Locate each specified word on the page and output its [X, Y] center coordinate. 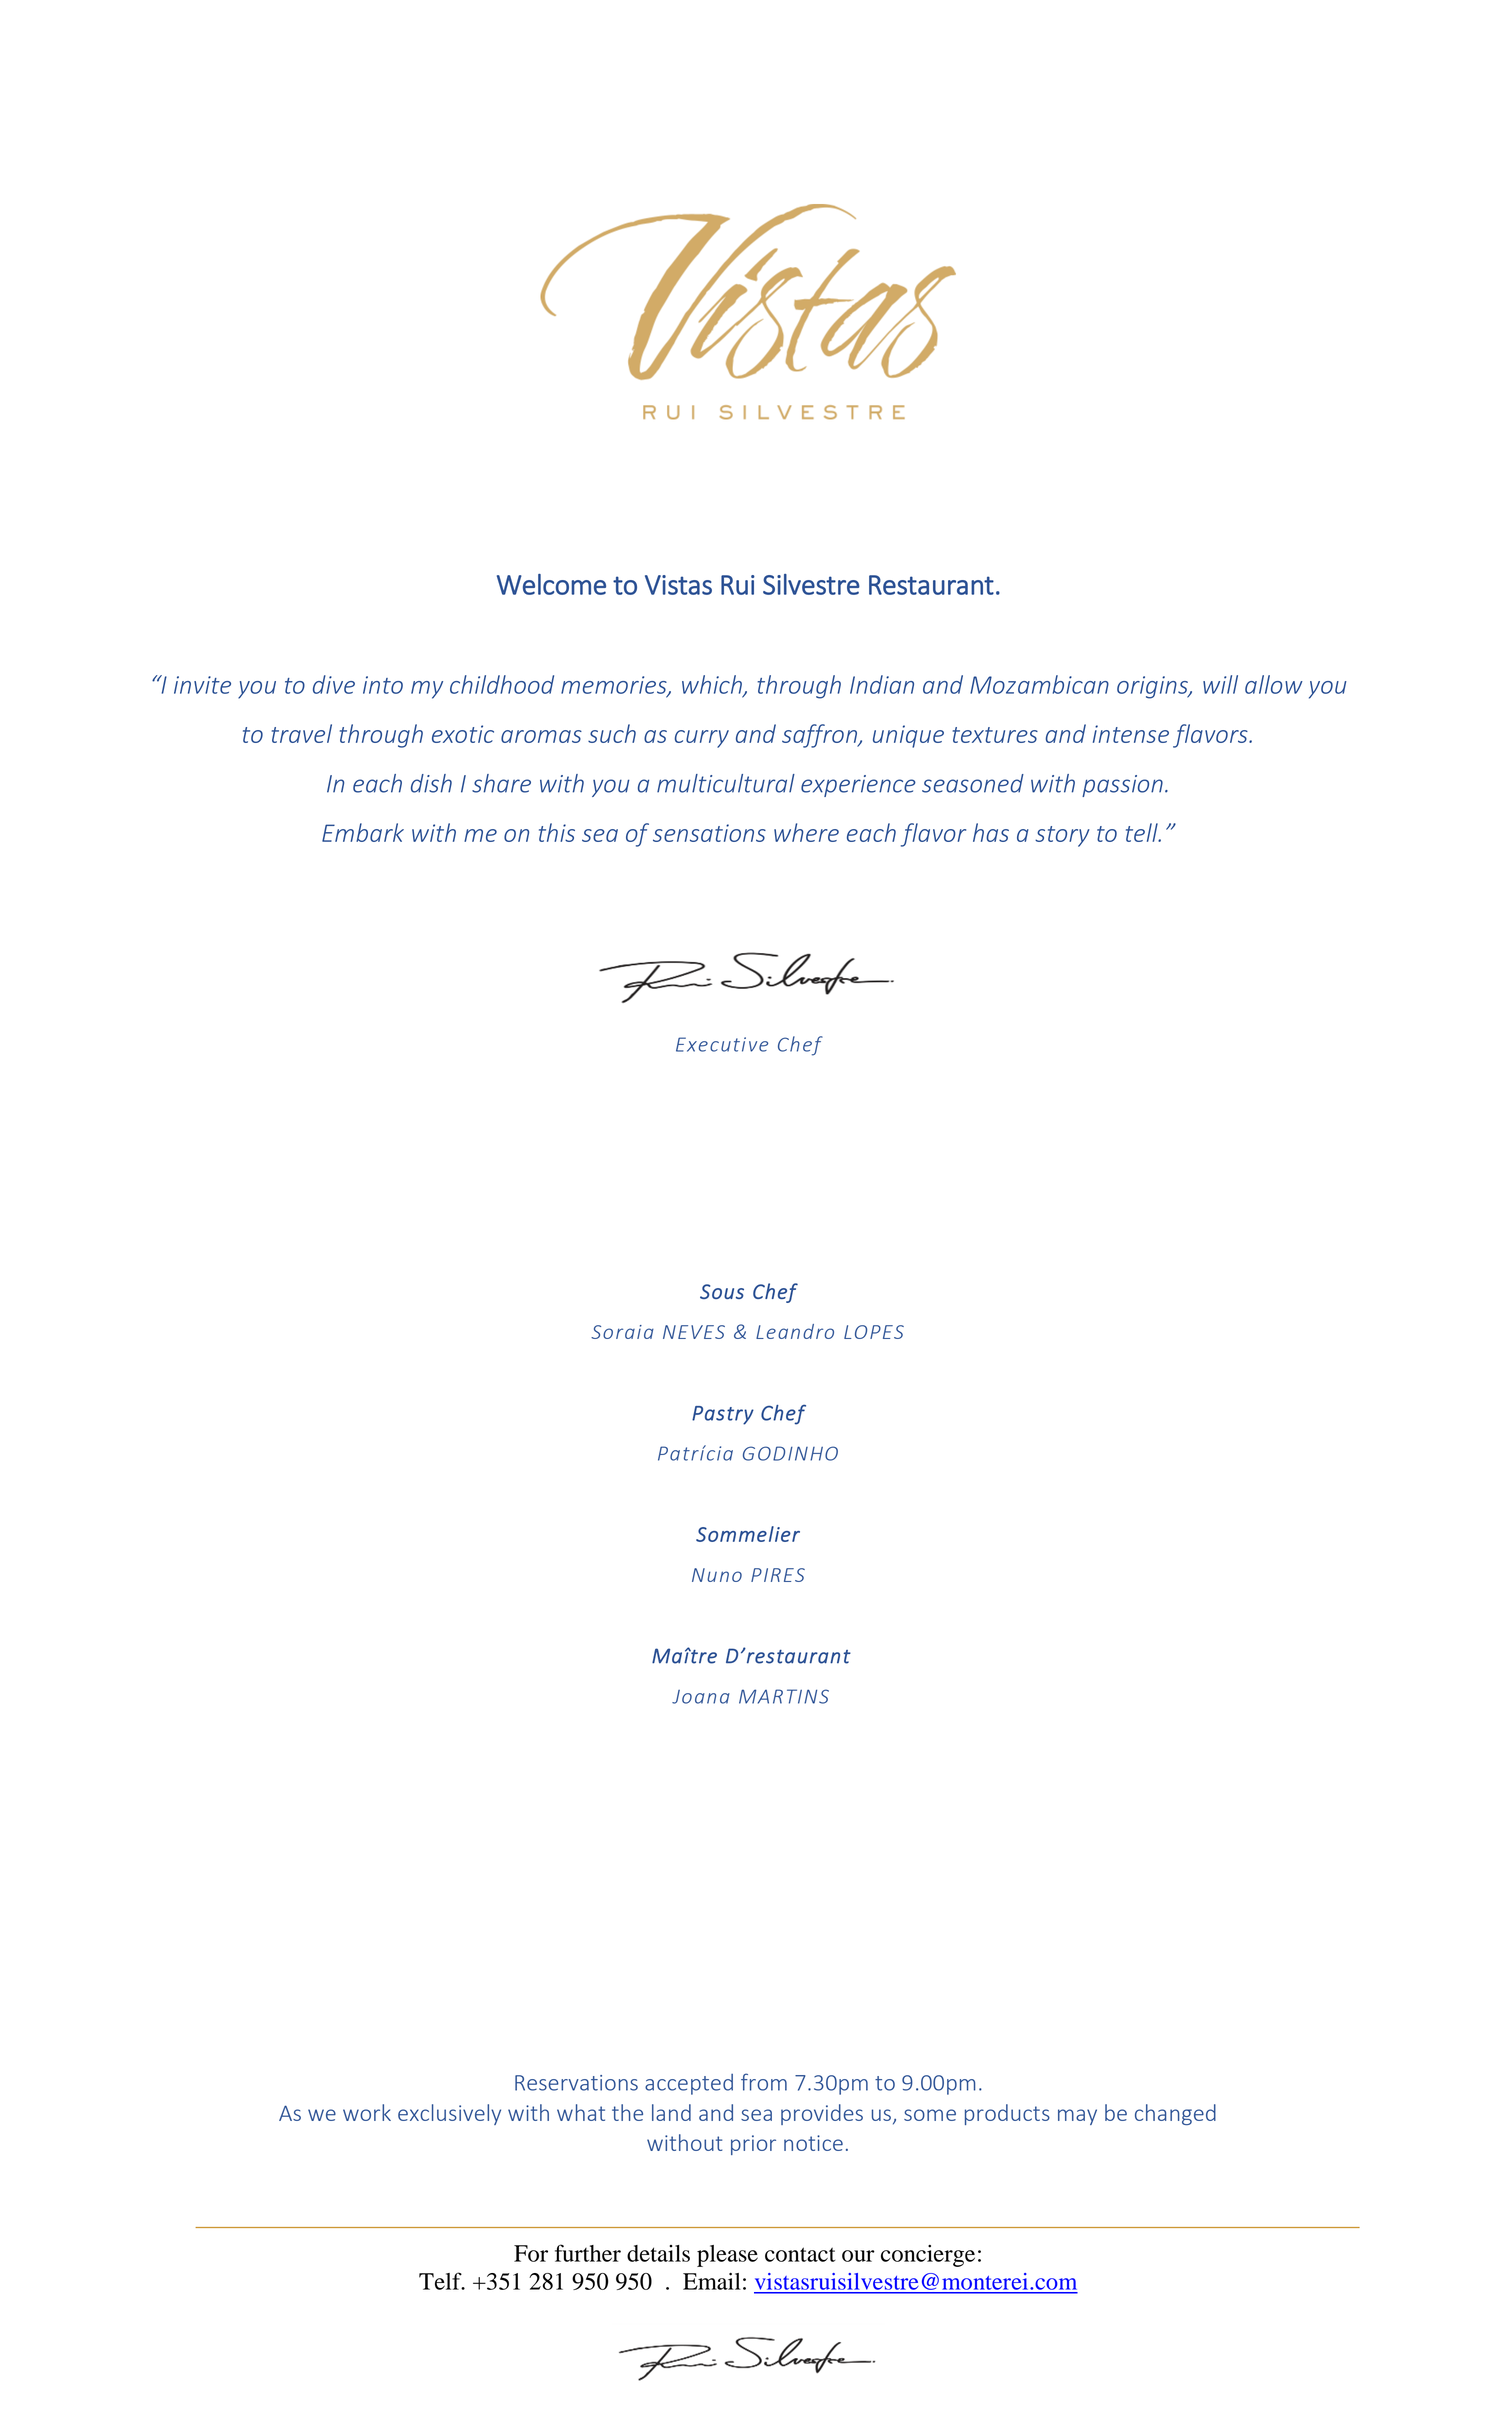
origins [1153, 687]
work [367, 2112]
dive [334, 684]
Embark [363, 832]
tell [1143, 832]
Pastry [723, 1415]
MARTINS [784, 1696]
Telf [441, 2281]
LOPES [874, 1332]
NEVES [694, 1332]
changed [1175, 2114]
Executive [722, 1044]
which [713, 685]
